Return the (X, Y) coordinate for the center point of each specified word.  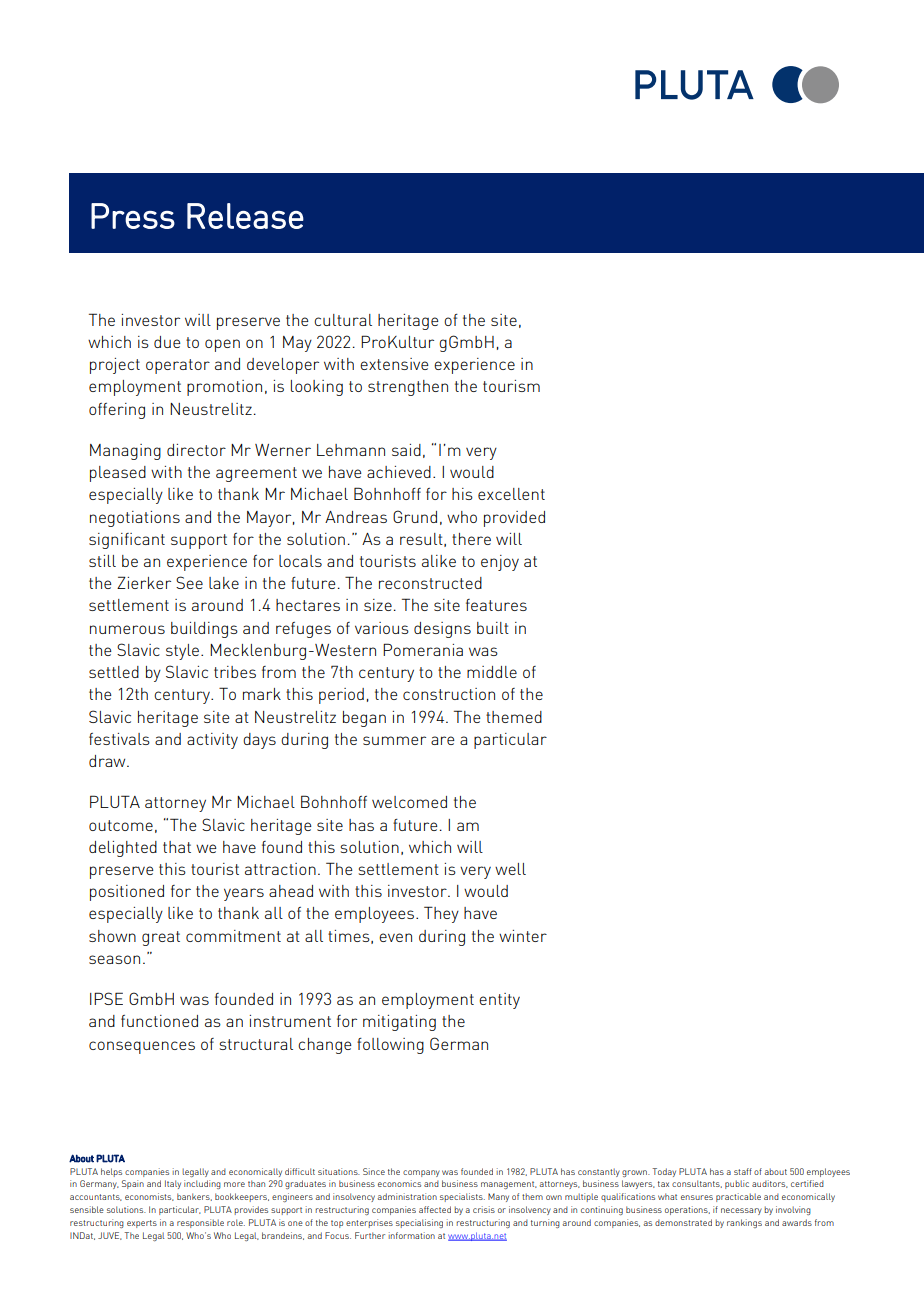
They (441, 914)
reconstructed (430, 583)
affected (435, 1209)
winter (523, 936)
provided (514, 519)
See (189, 582)
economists (149, 1197)
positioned (127, 893)
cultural (343, 320)
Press (133, 216)
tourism (511, 386)
